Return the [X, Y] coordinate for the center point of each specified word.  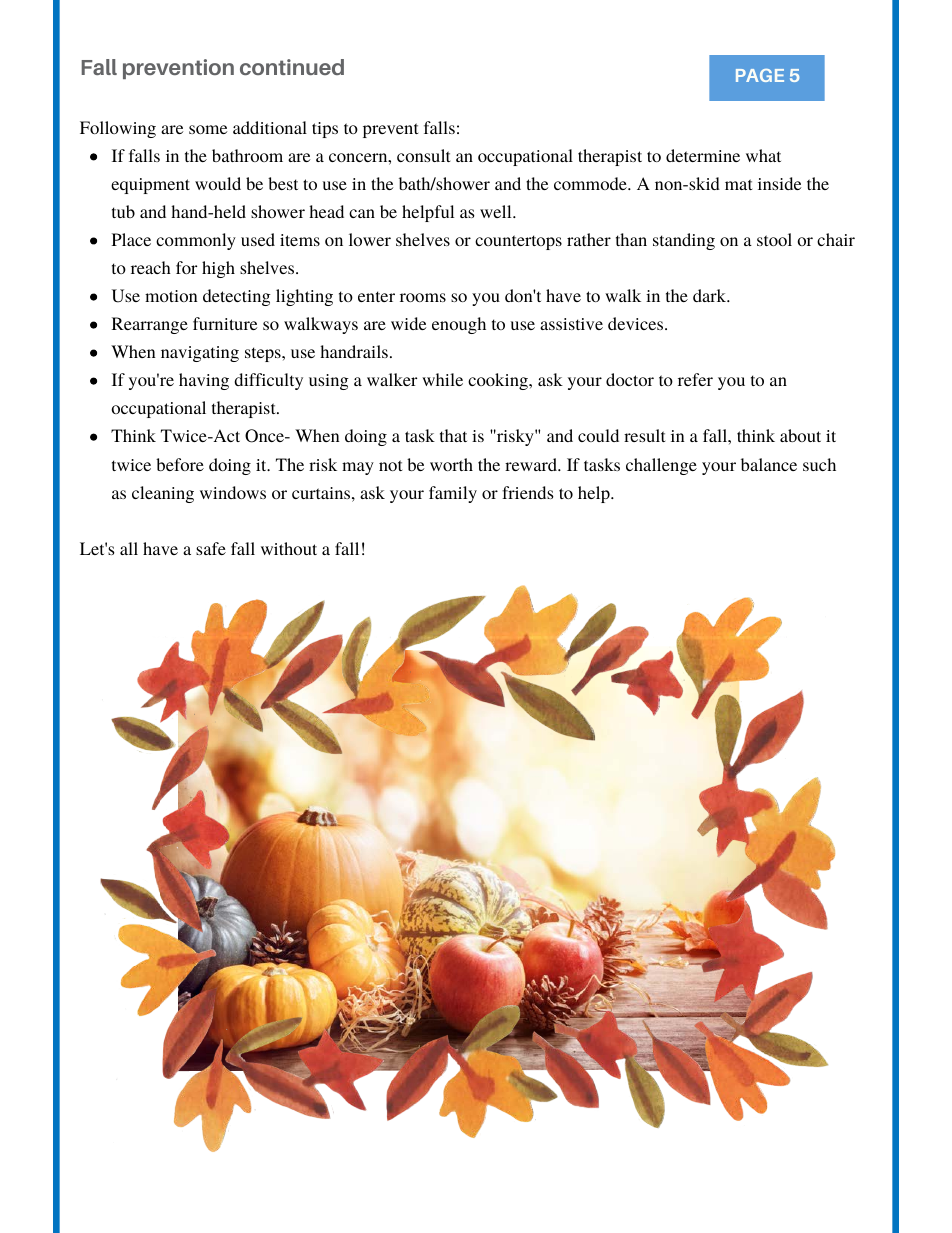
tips [325, 130]
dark [711, 295]
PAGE [760, 75]
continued [292, 67]
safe [211, 548]
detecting [237, 297]
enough [459, 325]
